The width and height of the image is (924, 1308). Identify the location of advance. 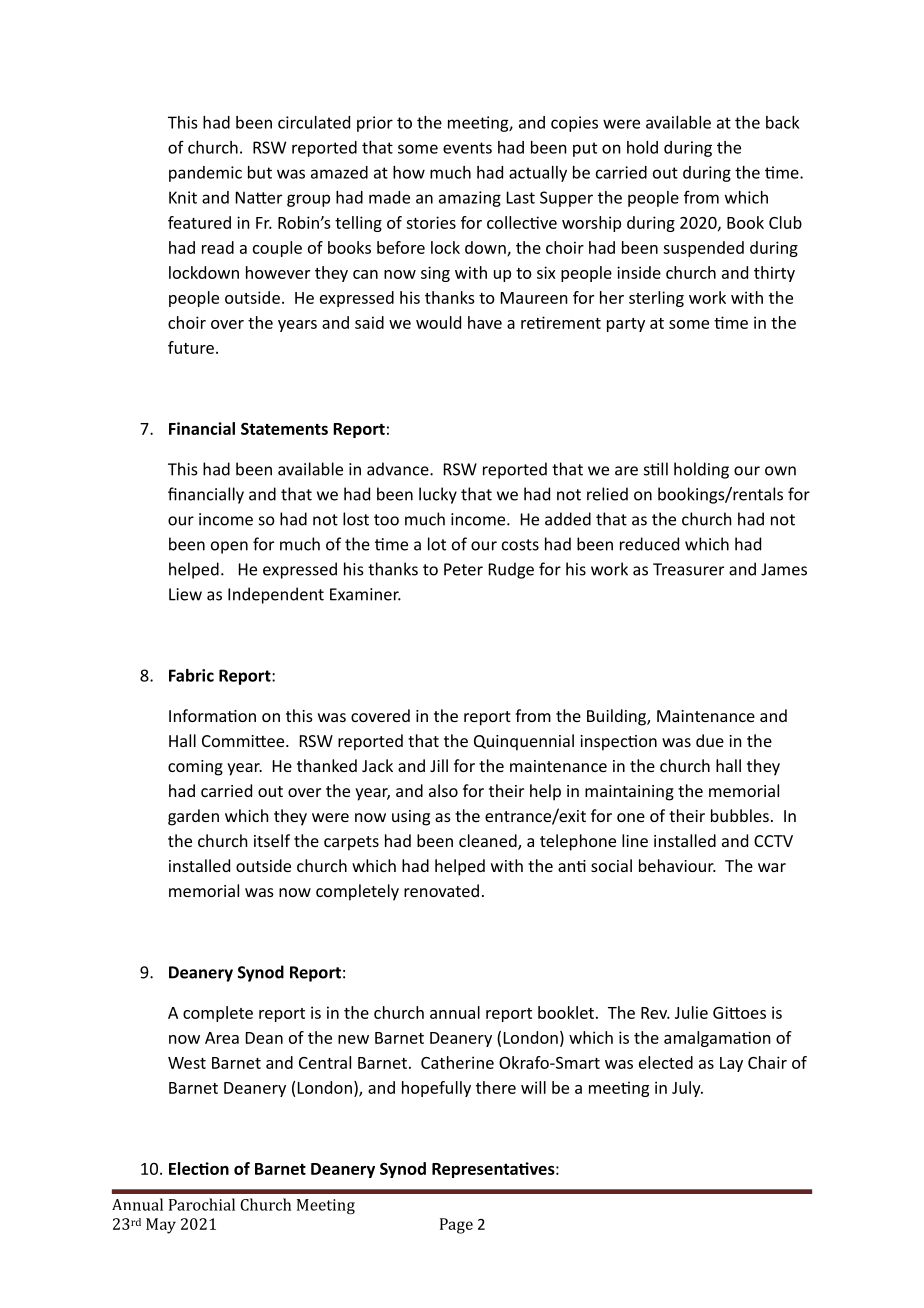
(399, 469).
